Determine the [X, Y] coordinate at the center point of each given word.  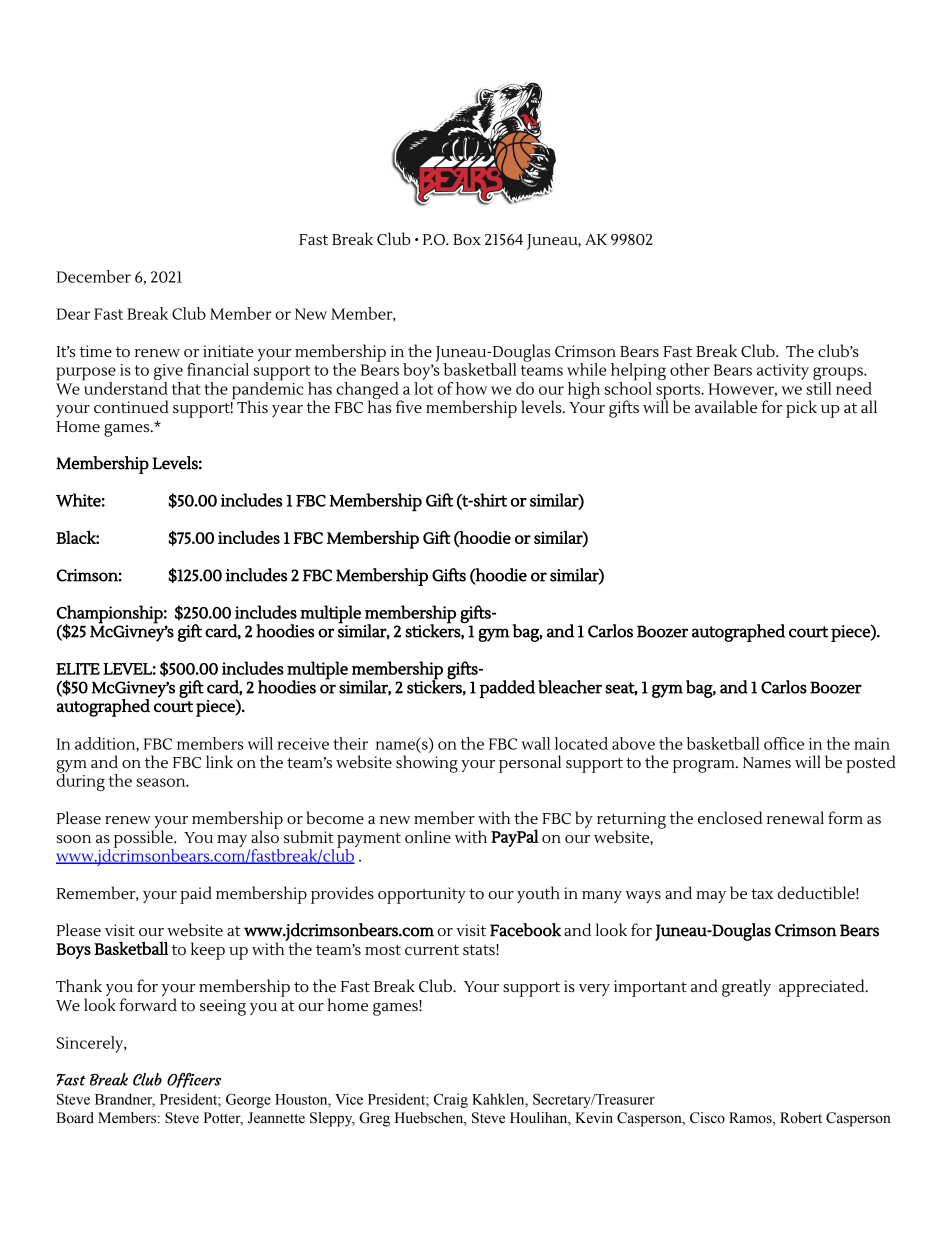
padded [507, 689]
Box [467, 239]
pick [801, 409]
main [872, 744]
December [93, 276]
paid [196, 895]
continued [131, 406]
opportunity [422, 895]
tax [762, 893]
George [248, 1100]
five [409, 406]
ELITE [78, 669]
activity [783, 372]
